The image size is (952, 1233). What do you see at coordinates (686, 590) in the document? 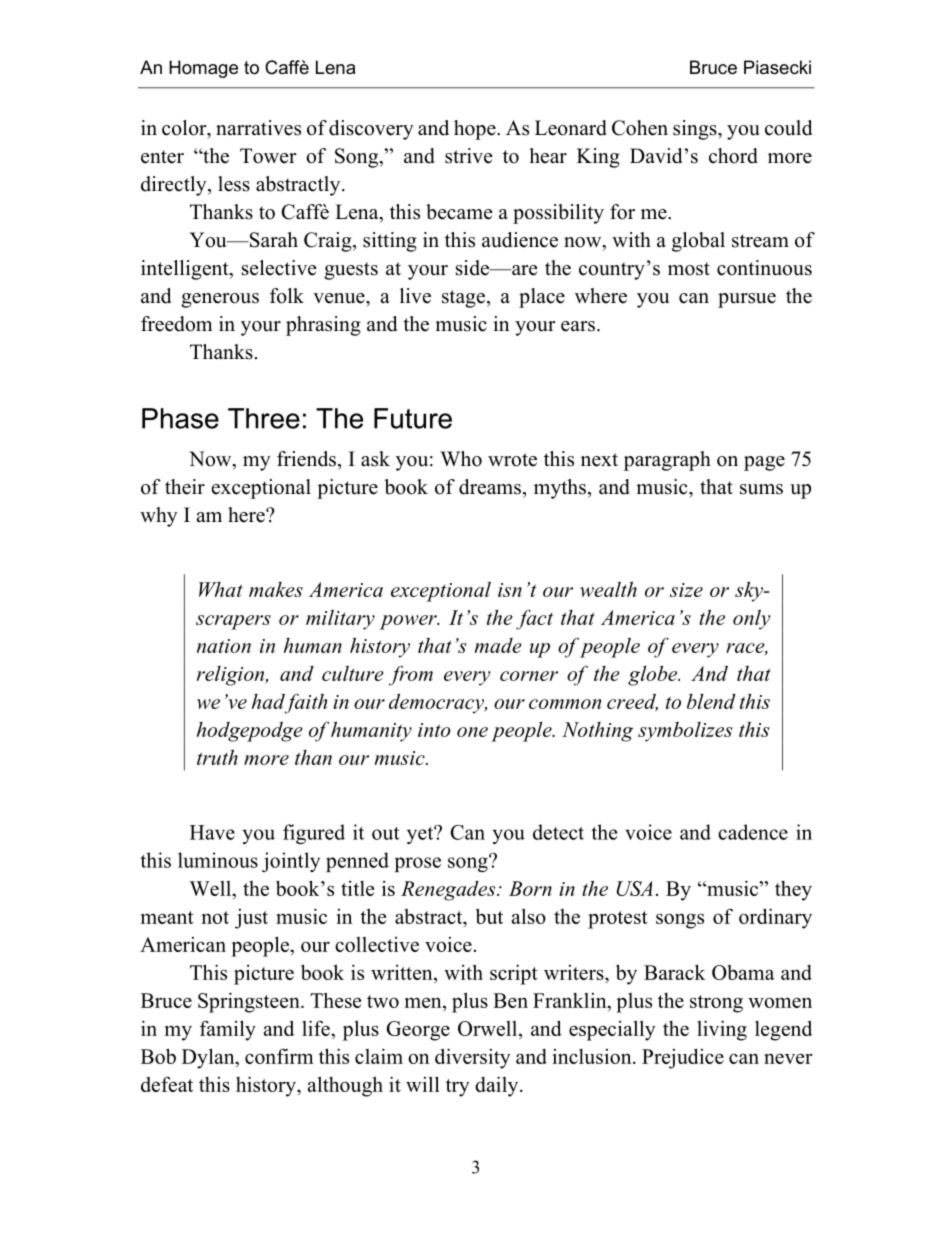
I see `size` at bounding box center [686, 590].
